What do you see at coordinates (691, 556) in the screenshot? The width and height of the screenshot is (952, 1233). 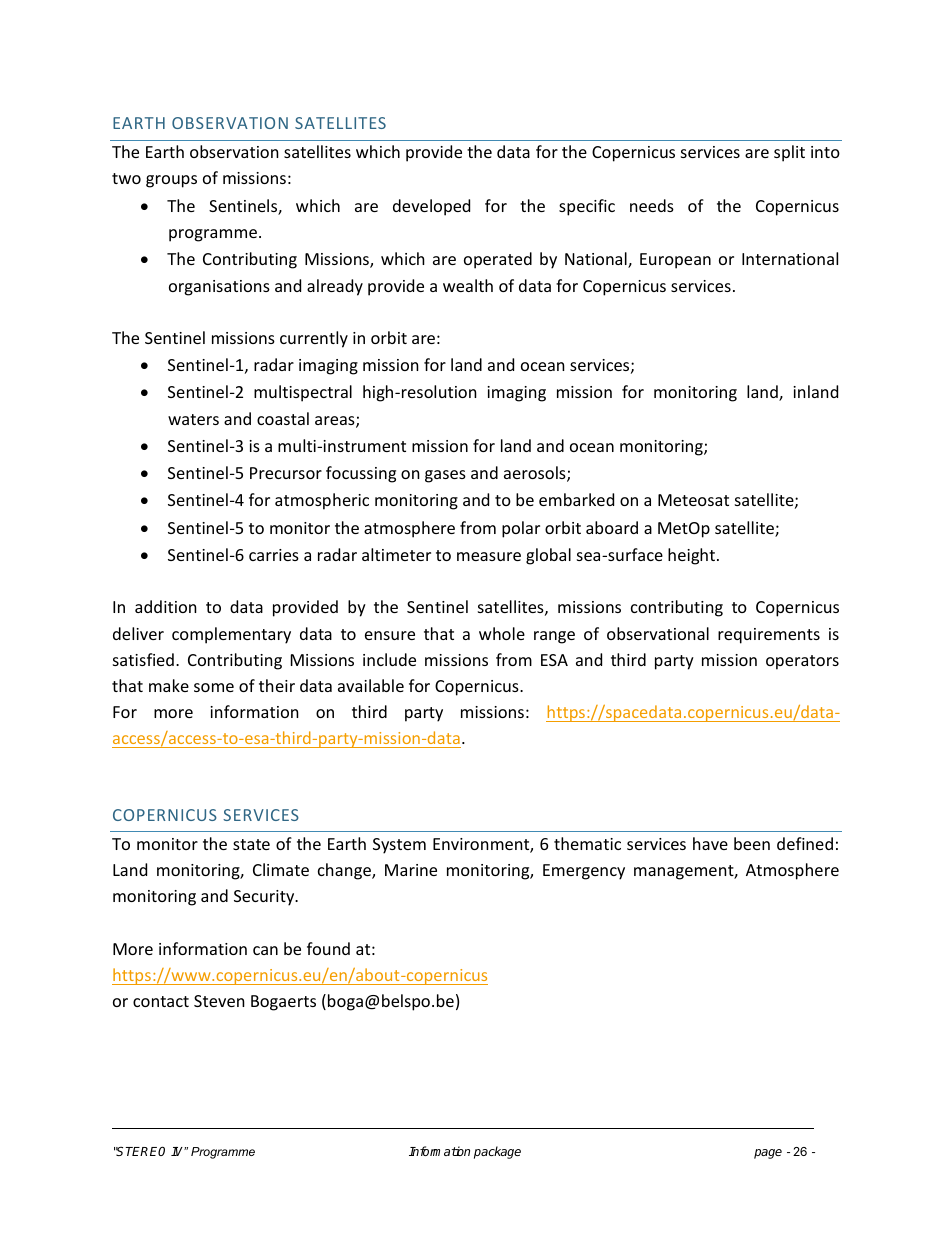 I see `height` at bounding box center [691, 556].
